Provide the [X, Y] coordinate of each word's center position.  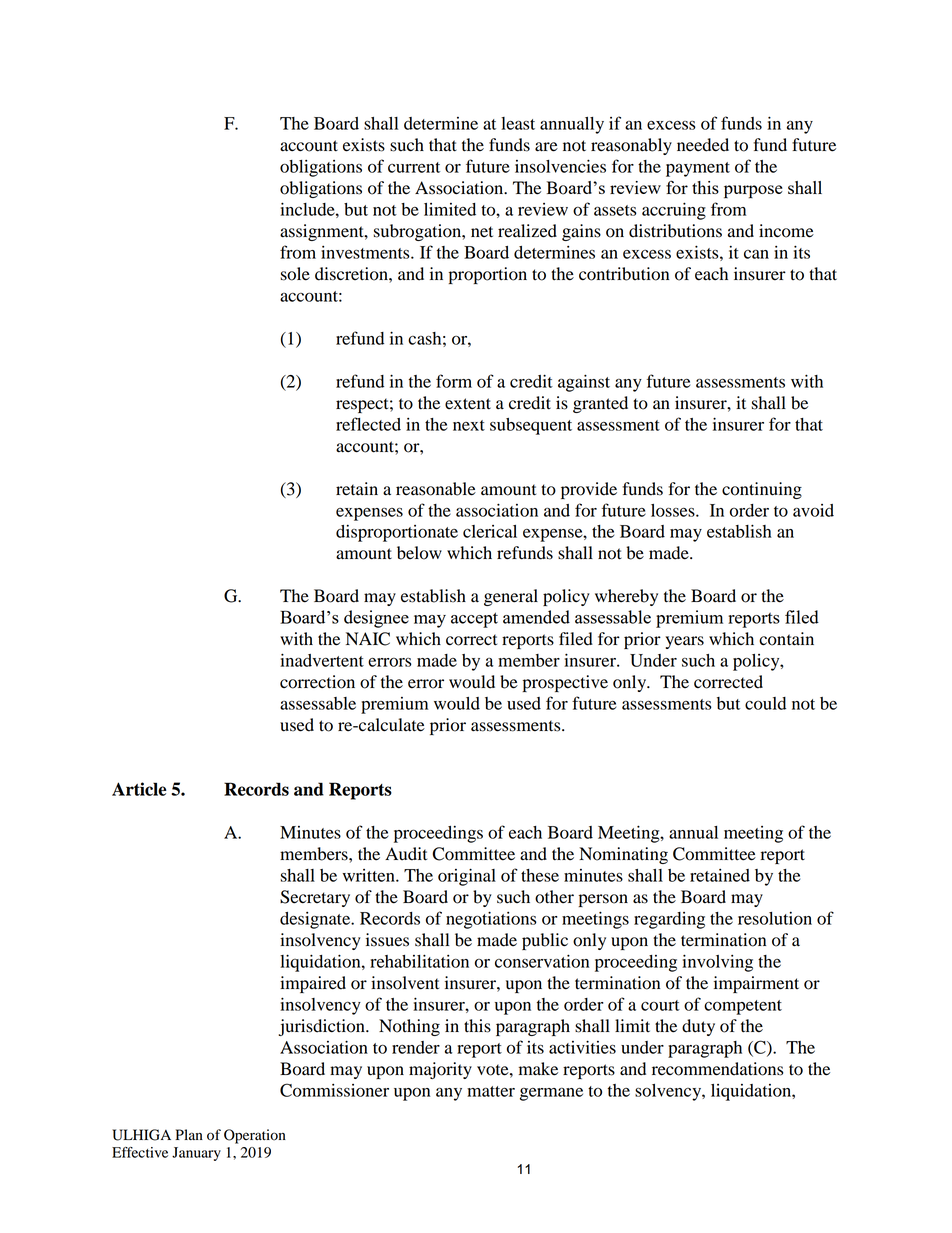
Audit [406, 854]
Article [139, 789]
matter [491, 1091]
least [518, 123]
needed [703, 145]
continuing [762, 490]
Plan [189, 1134]
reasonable [436, 489]
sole [295, 274]
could [765, 703]
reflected [368, 424]
